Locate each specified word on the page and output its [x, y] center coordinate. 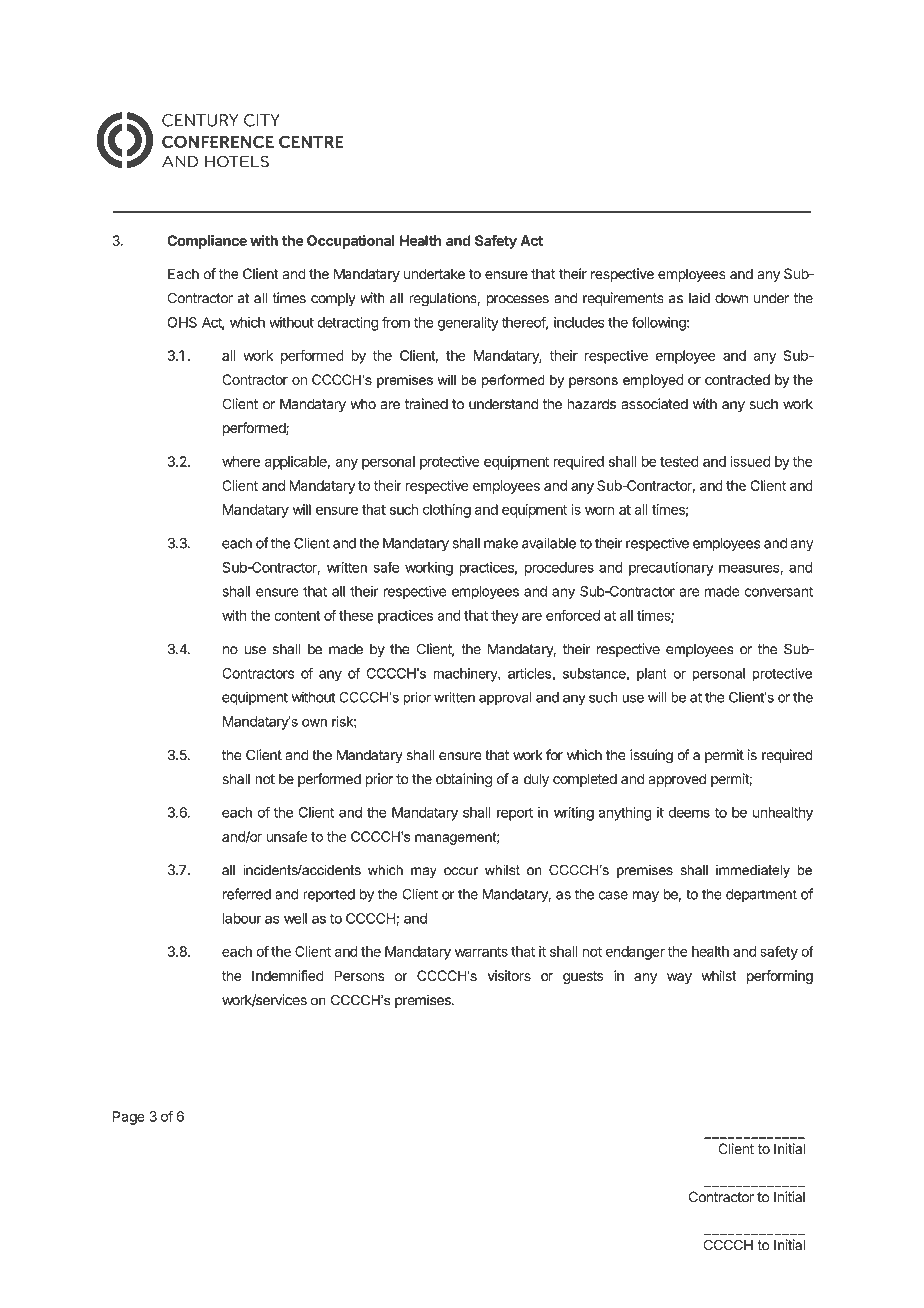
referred [247, 894]
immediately [753, 871]
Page [129, 1118]
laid [699, 298]
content [297, 616]
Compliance [207, 242]
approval [505, 699]
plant [652, 675]
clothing [447, 511]
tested [679, 461]
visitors [509, 975]
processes [517, 300]
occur [461, 871]
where [241, 461]
